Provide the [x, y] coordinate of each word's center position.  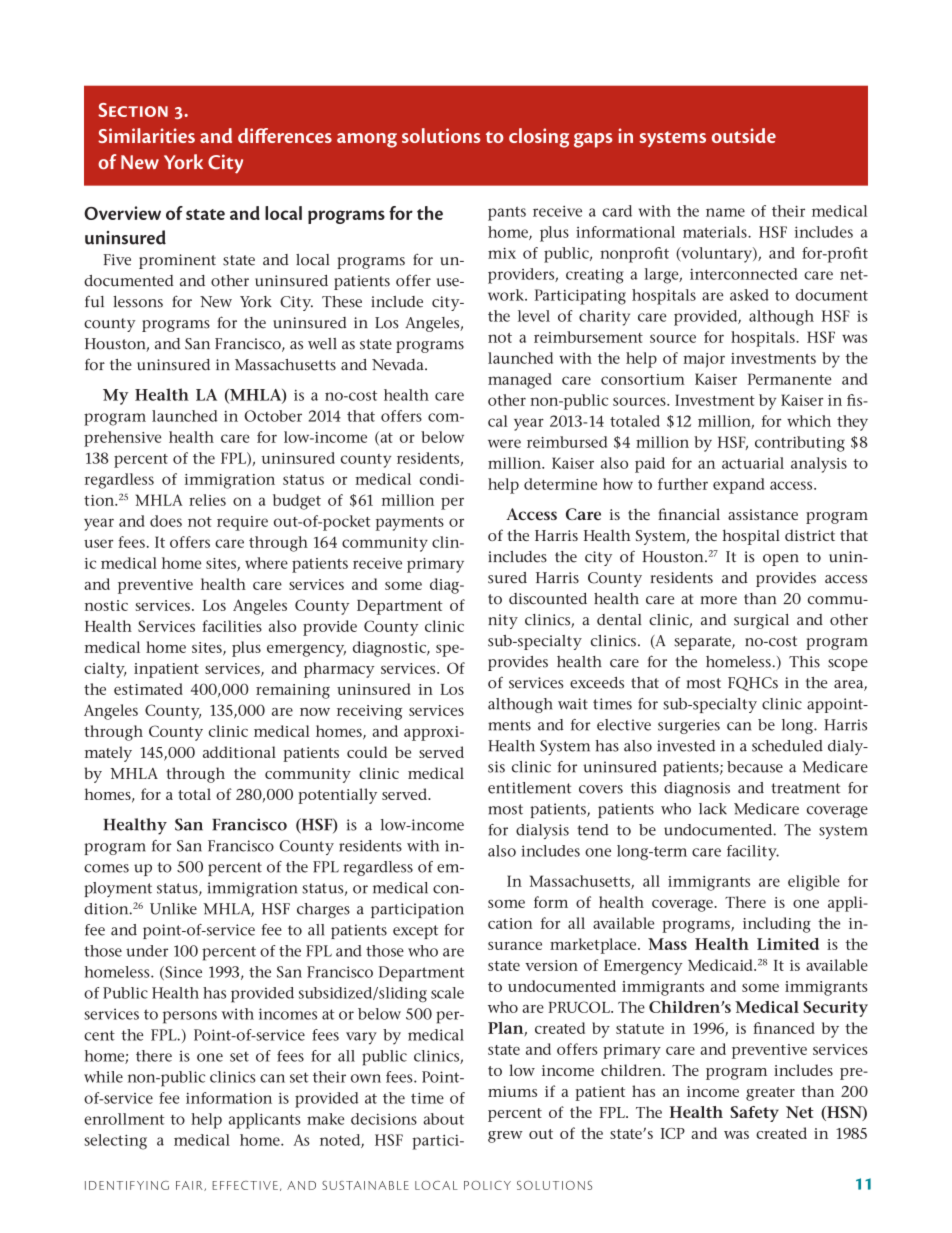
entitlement [529, 788]
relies [207, 500]
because [755, 767]
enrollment [124, 1119]
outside [744, 135]
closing [539, 138]
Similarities [146, 135]
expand [738, 486]
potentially [337, 796]
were [504, 443]
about [443, 1119]
